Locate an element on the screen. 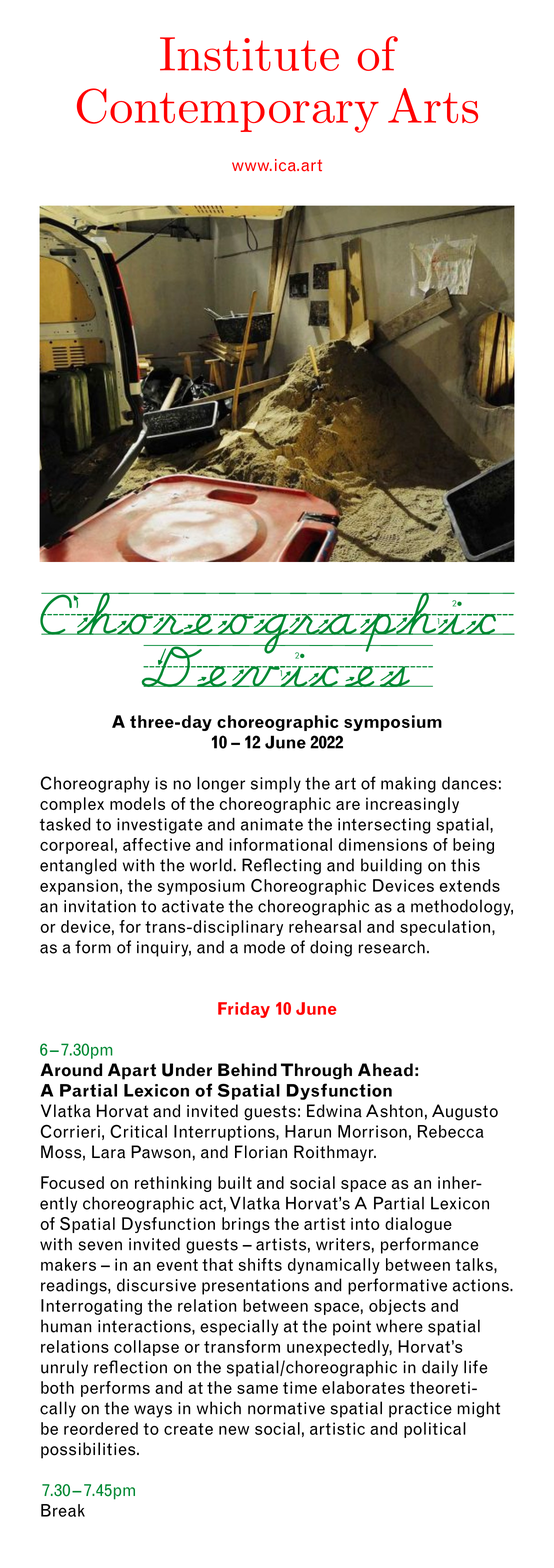  Institute is located at coordinates (249, 54).
